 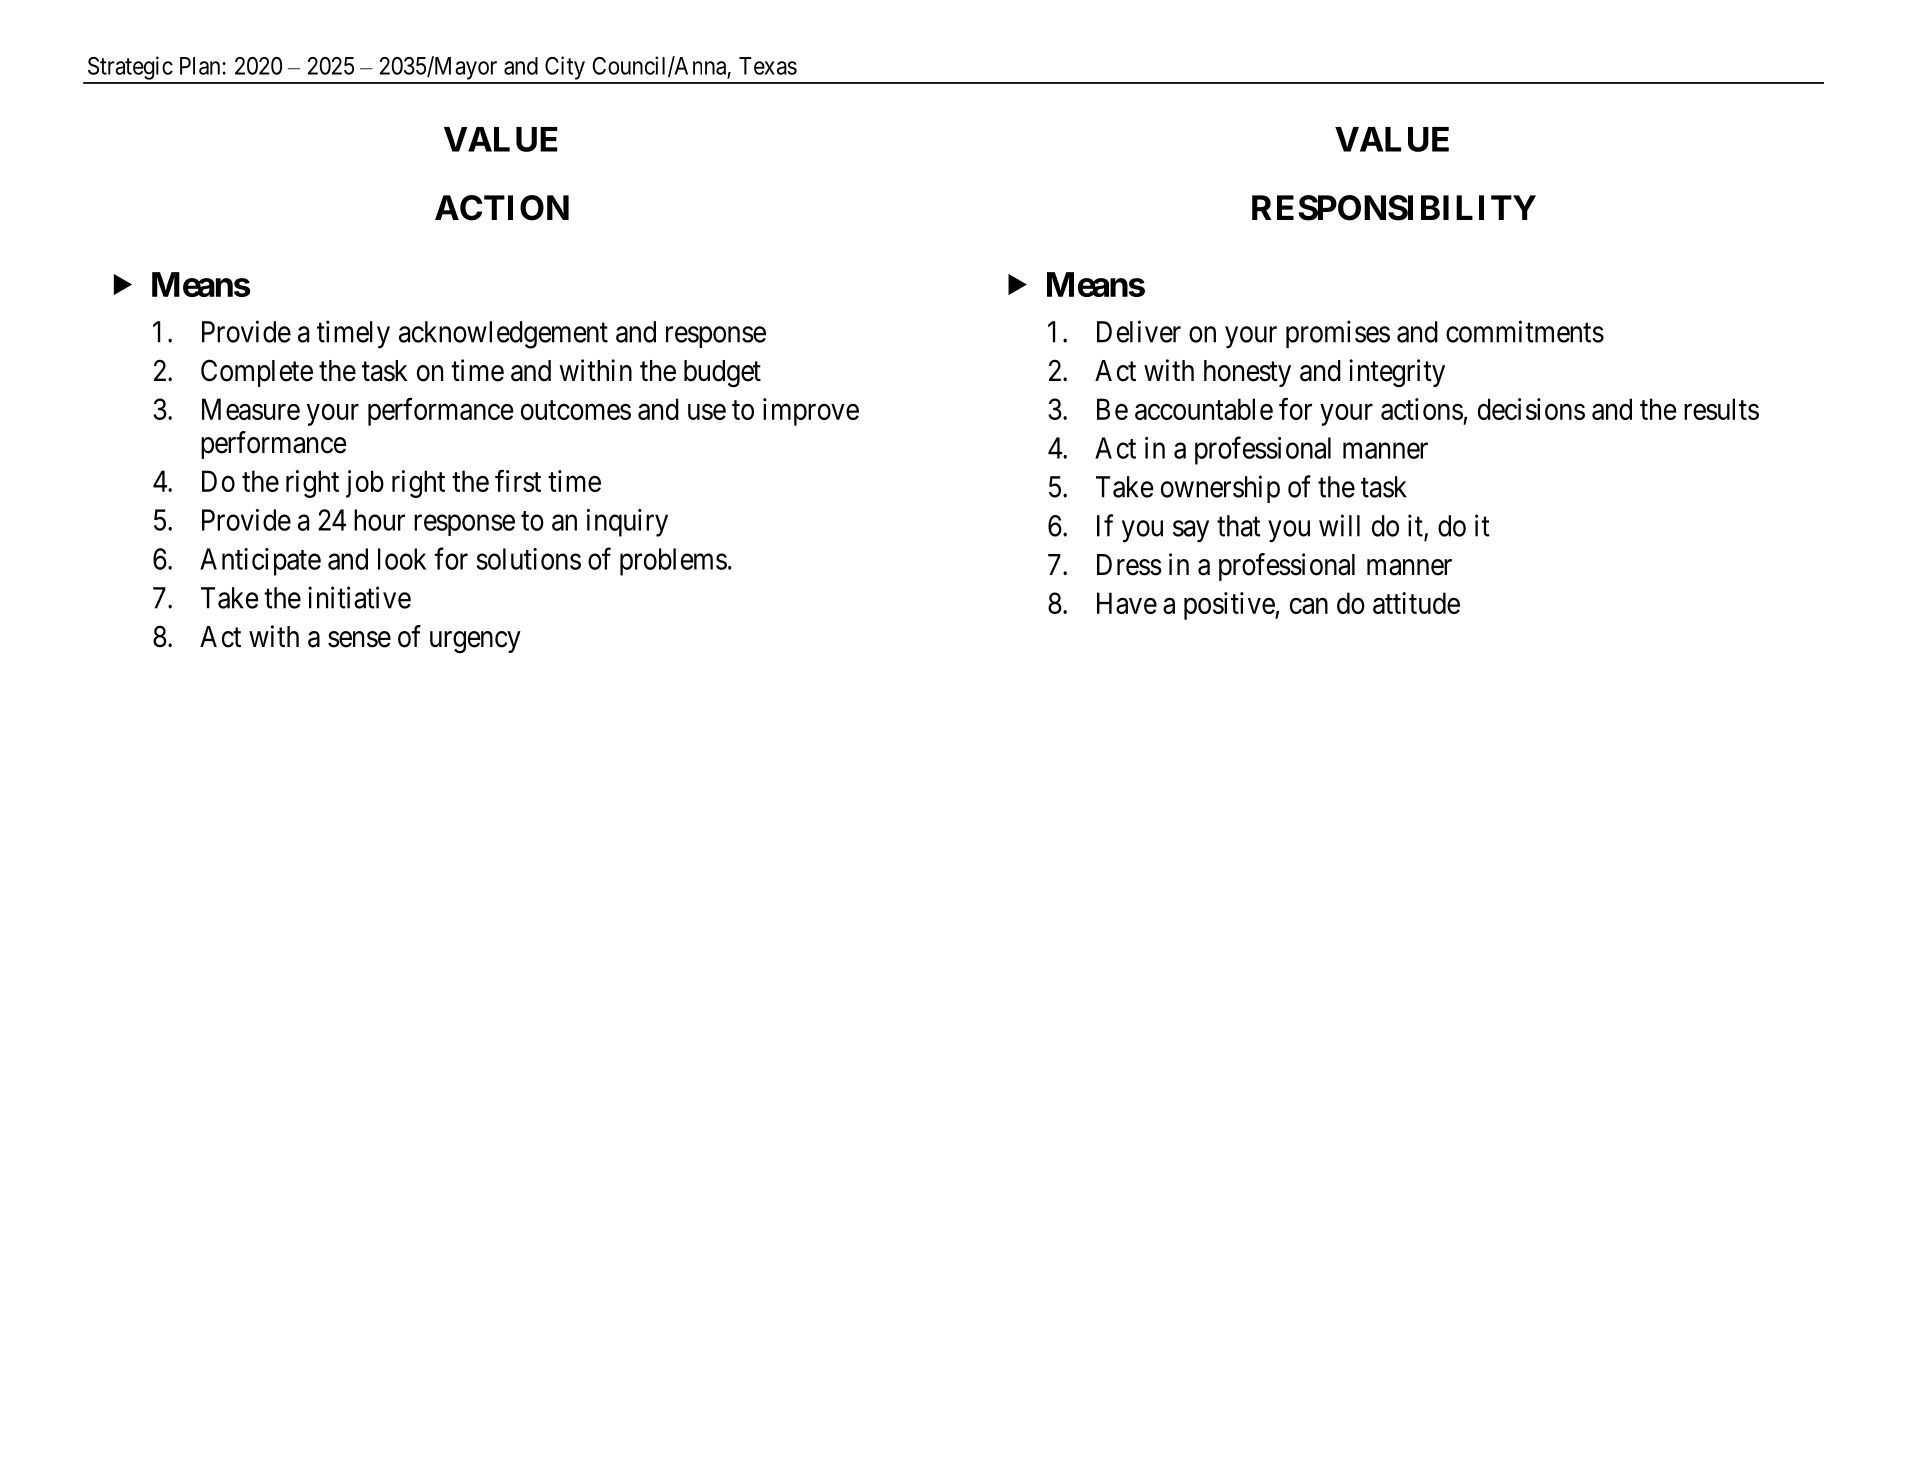 What do you see at coordinates (1204, 409) in the page?
I see `accountable` at bounding box center [1204, 409].
